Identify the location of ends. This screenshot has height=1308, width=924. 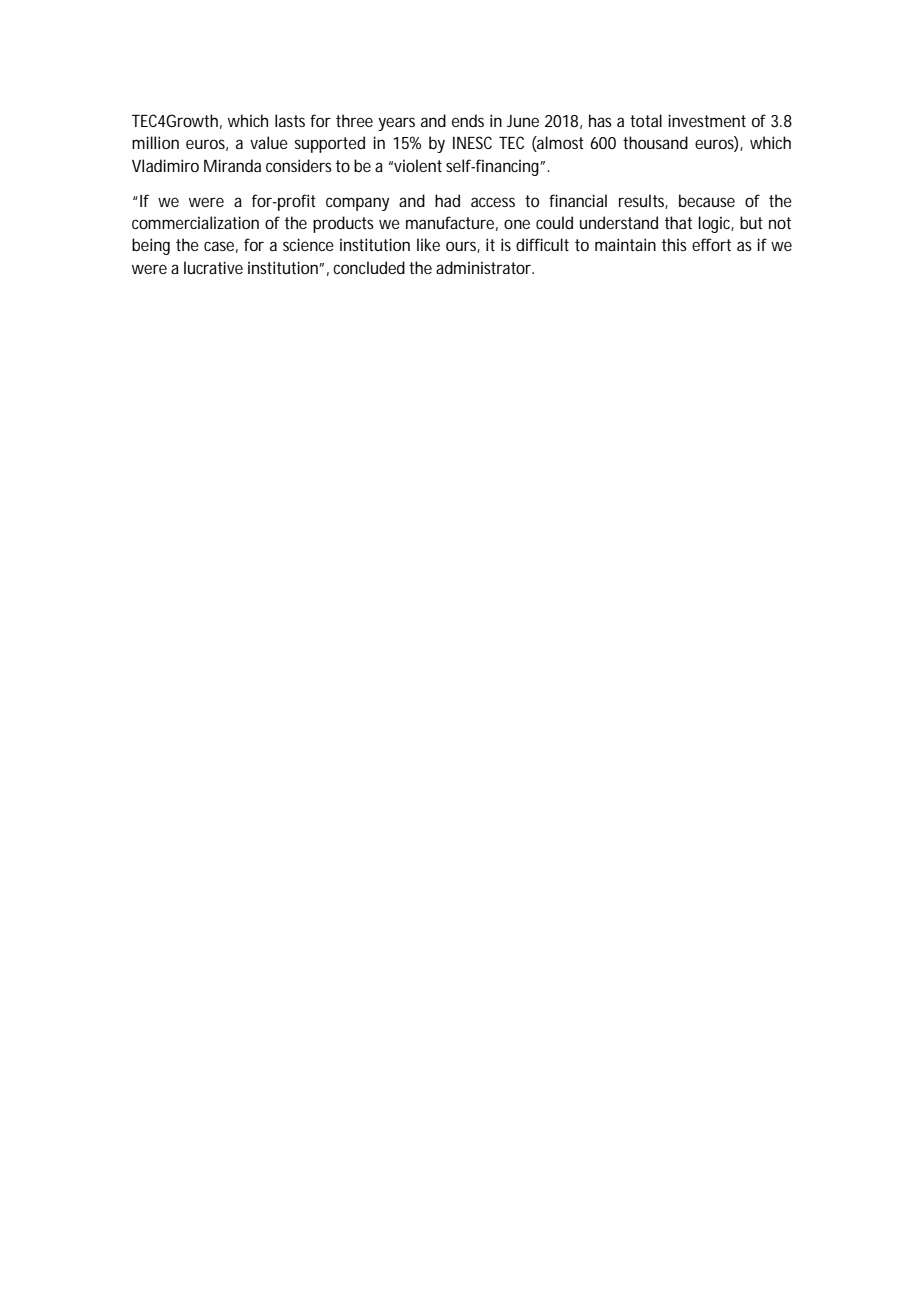
(468, 120).
